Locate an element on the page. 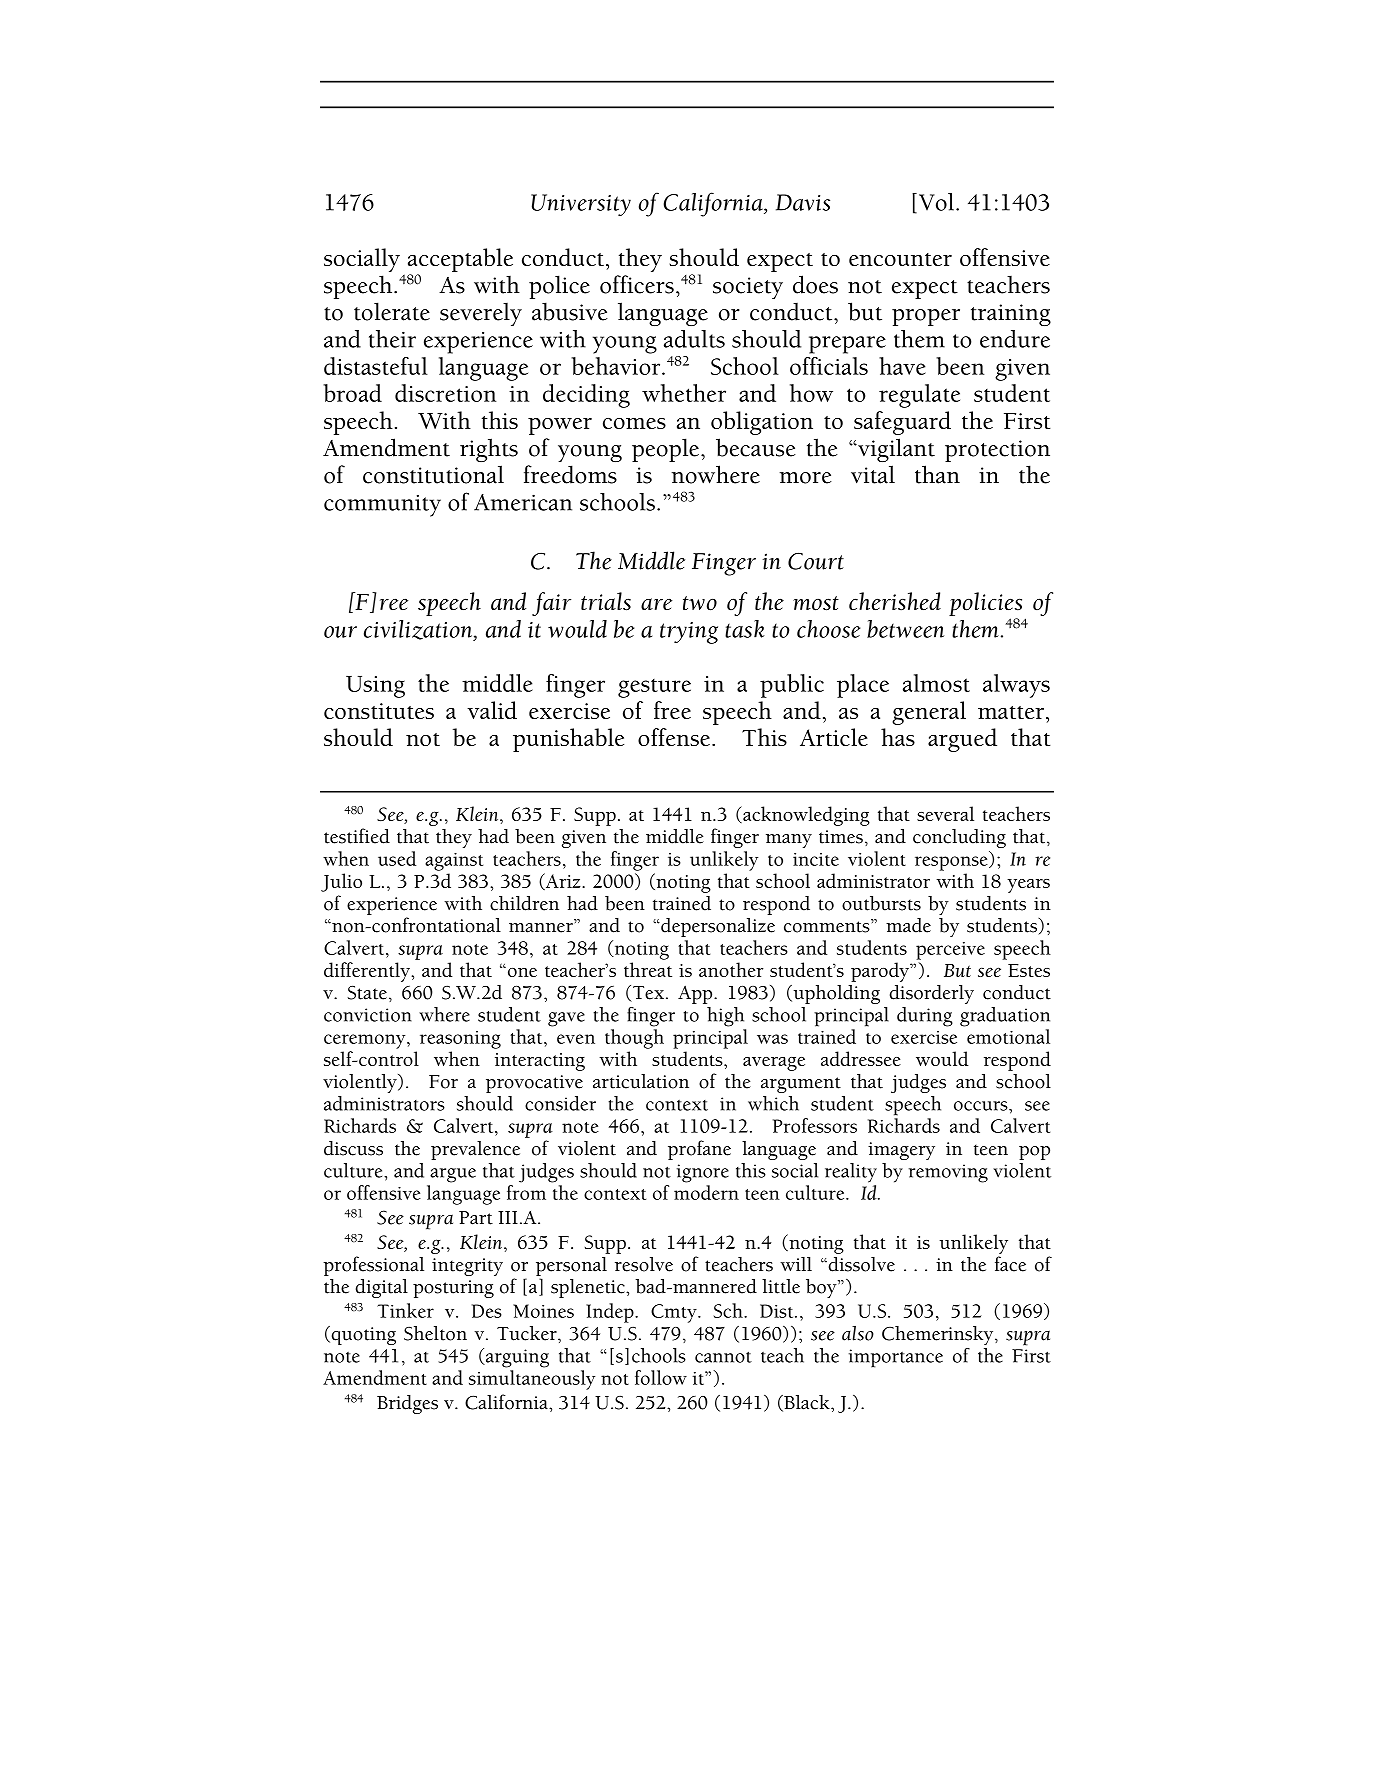 Image resolution: width=1374 pixels, height=1778 pixels. follow is located at coordinates (661, 1377).
